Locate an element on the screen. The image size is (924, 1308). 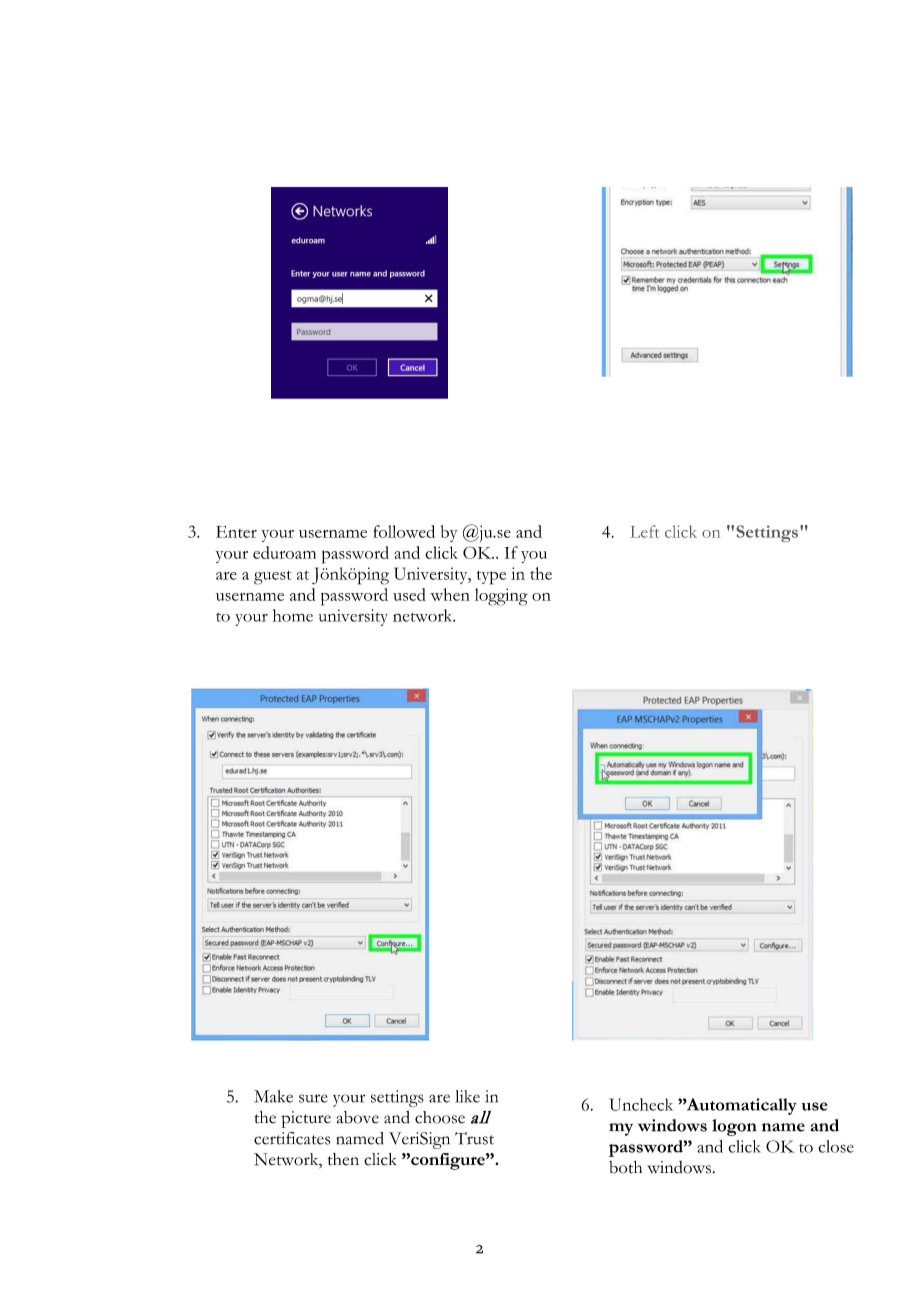
choose is located at coordinates (440, 1117).
